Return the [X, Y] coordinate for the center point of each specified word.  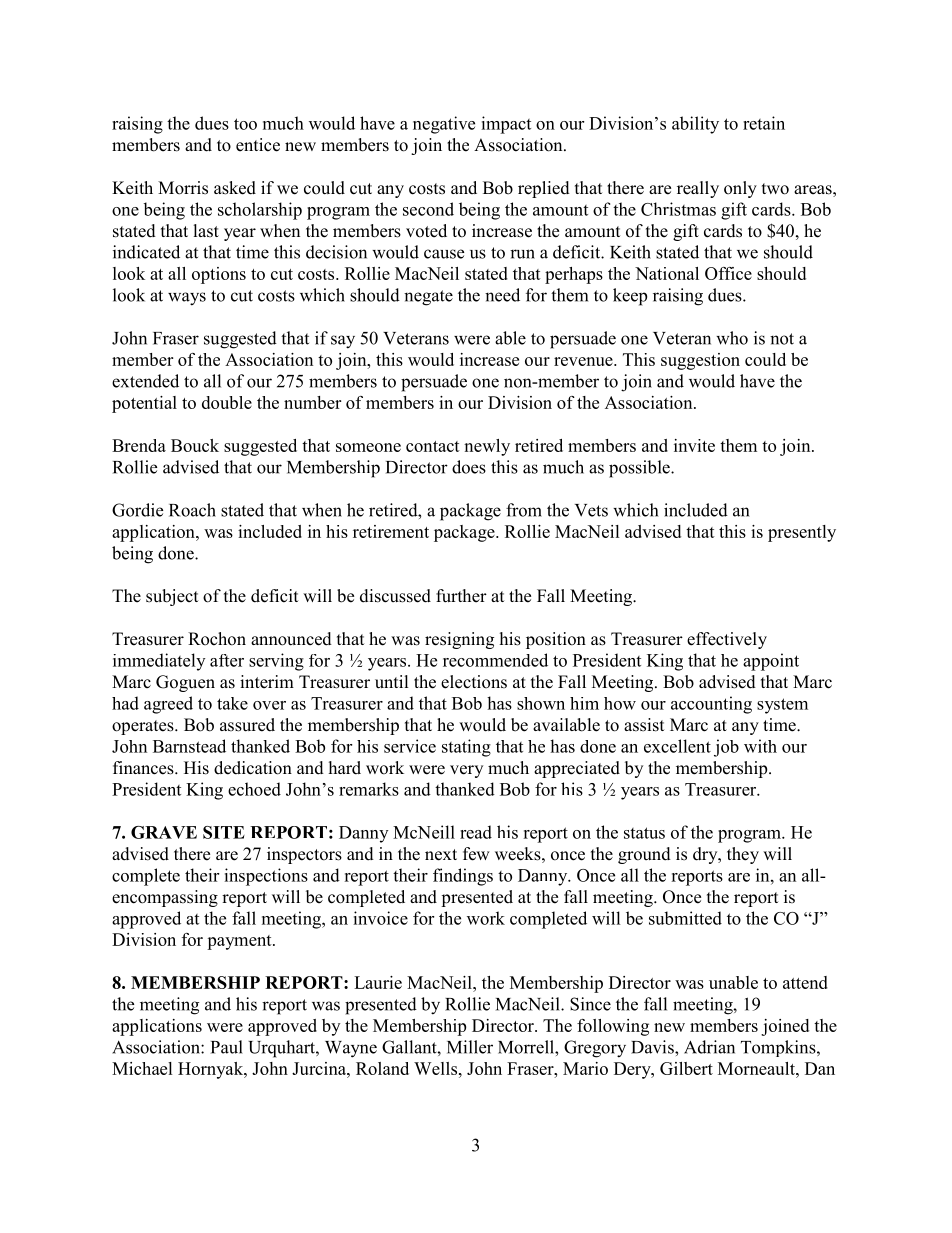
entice [258, 145]
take [232, 703]
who [732, 338]
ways [187, 299]
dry [706, 855]
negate [428, 298]
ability [695, 125]
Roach [192, 510]
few [476, 854]
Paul [227, 1047]
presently [802, 533]
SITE [224, 832]
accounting [711, 705]
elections [474, 682]
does [469, 467]
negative [444, 125]
